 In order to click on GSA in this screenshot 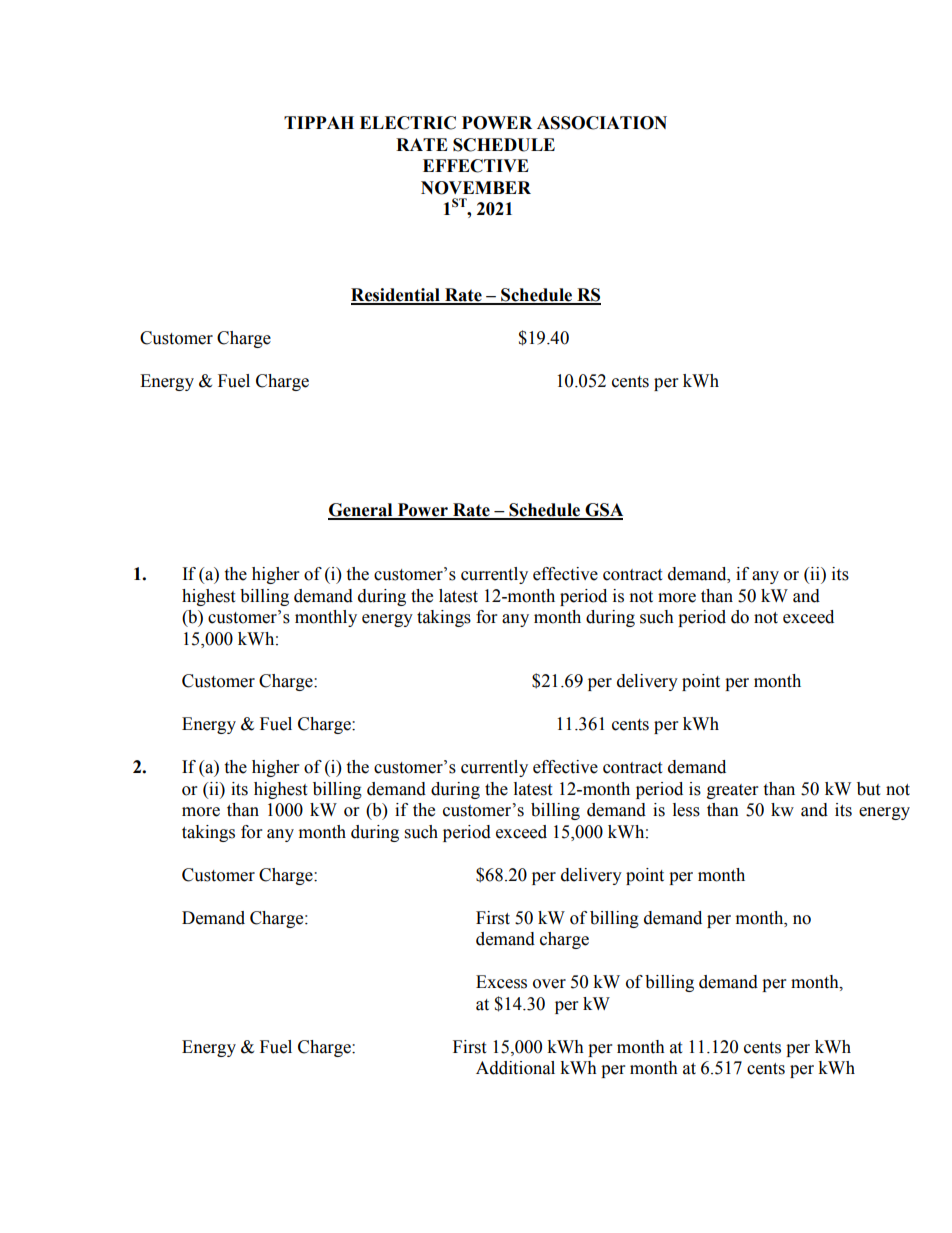, I will do `click(603, 511)`.
